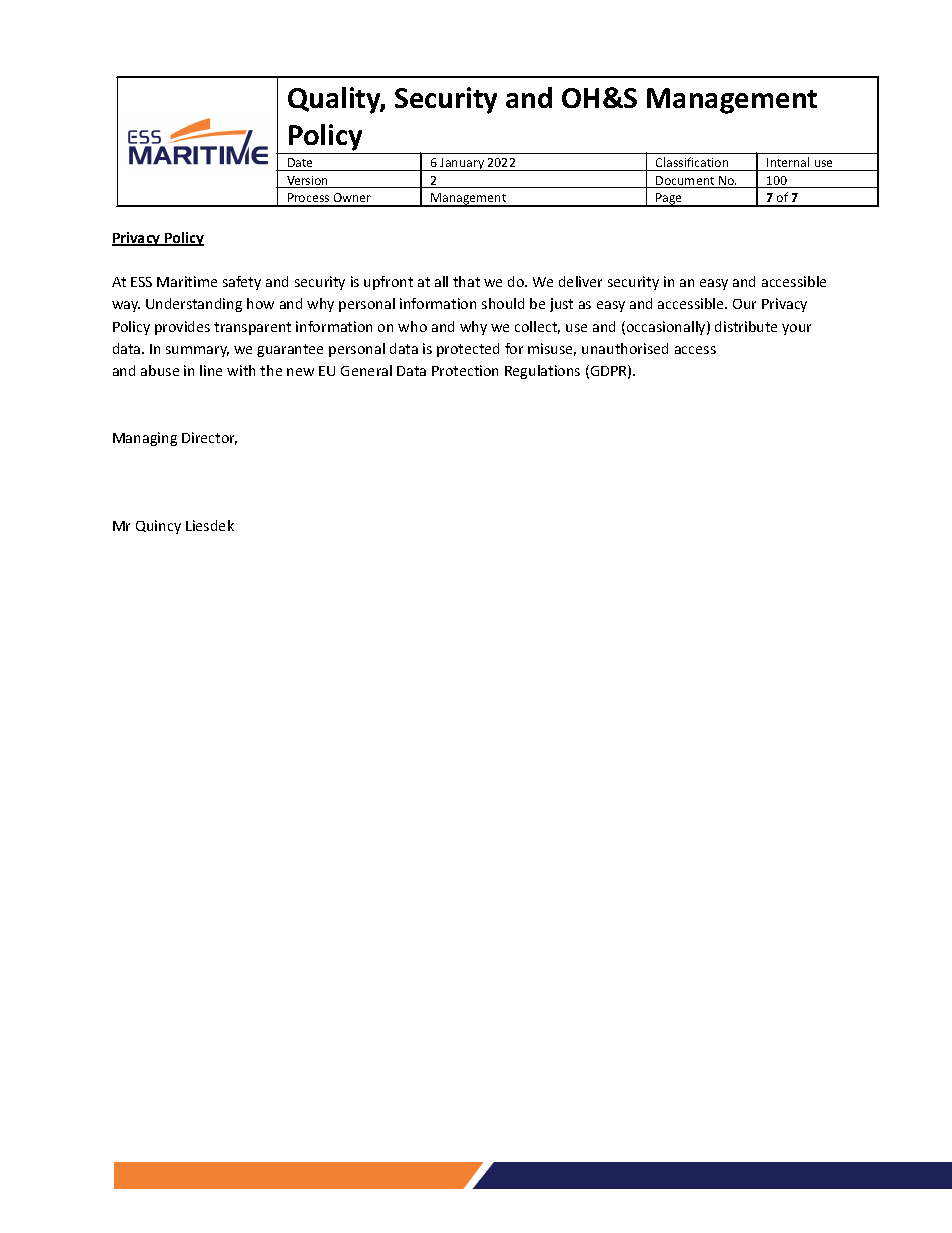 This image has width=952, height=1233. Describe the element at coordinates (209, 438) in the image. I see `Director` at that location.
